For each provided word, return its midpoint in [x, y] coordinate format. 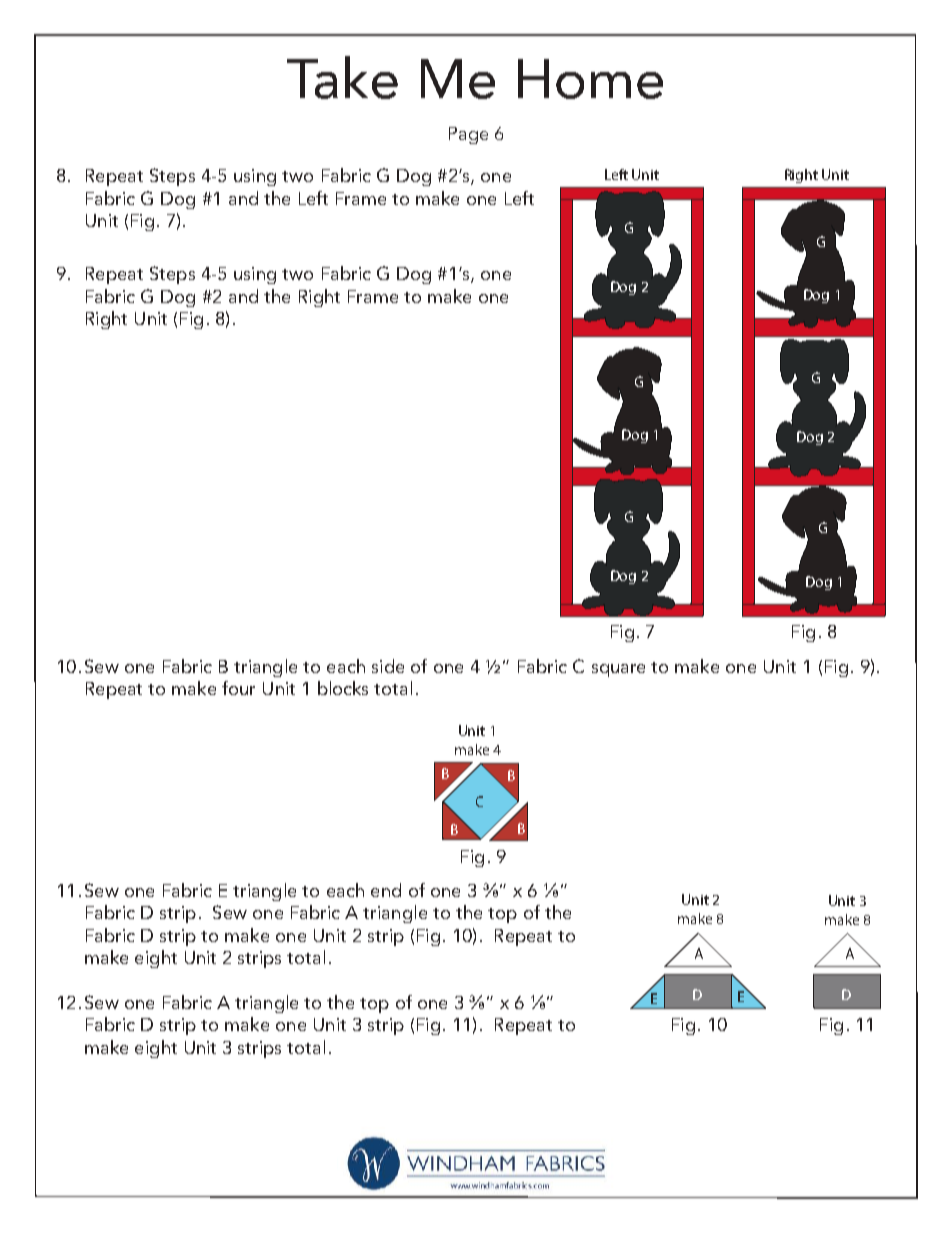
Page [468, 135]
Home [590, 79]
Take [342, 77]
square [618, 670]
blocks [343, 688]
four [238, 688]
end [386, 890]
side [388, 666]
